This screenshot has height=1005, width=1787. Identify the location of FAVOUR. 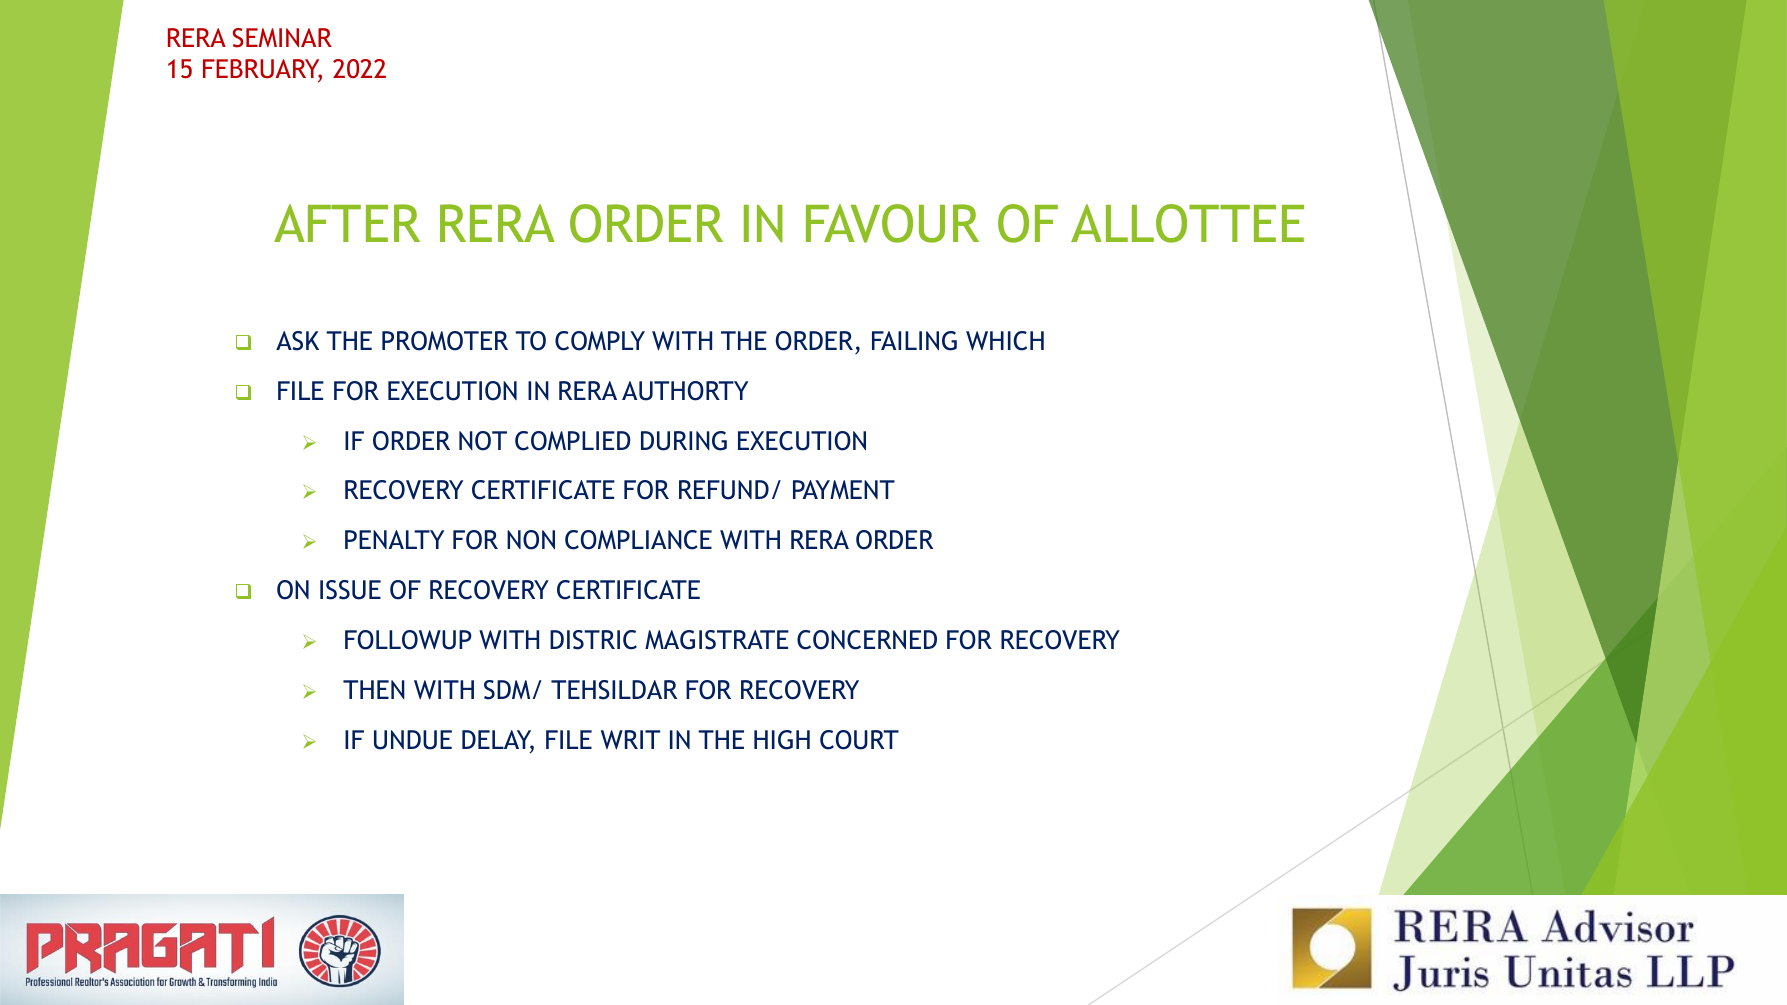
(892, 223).
